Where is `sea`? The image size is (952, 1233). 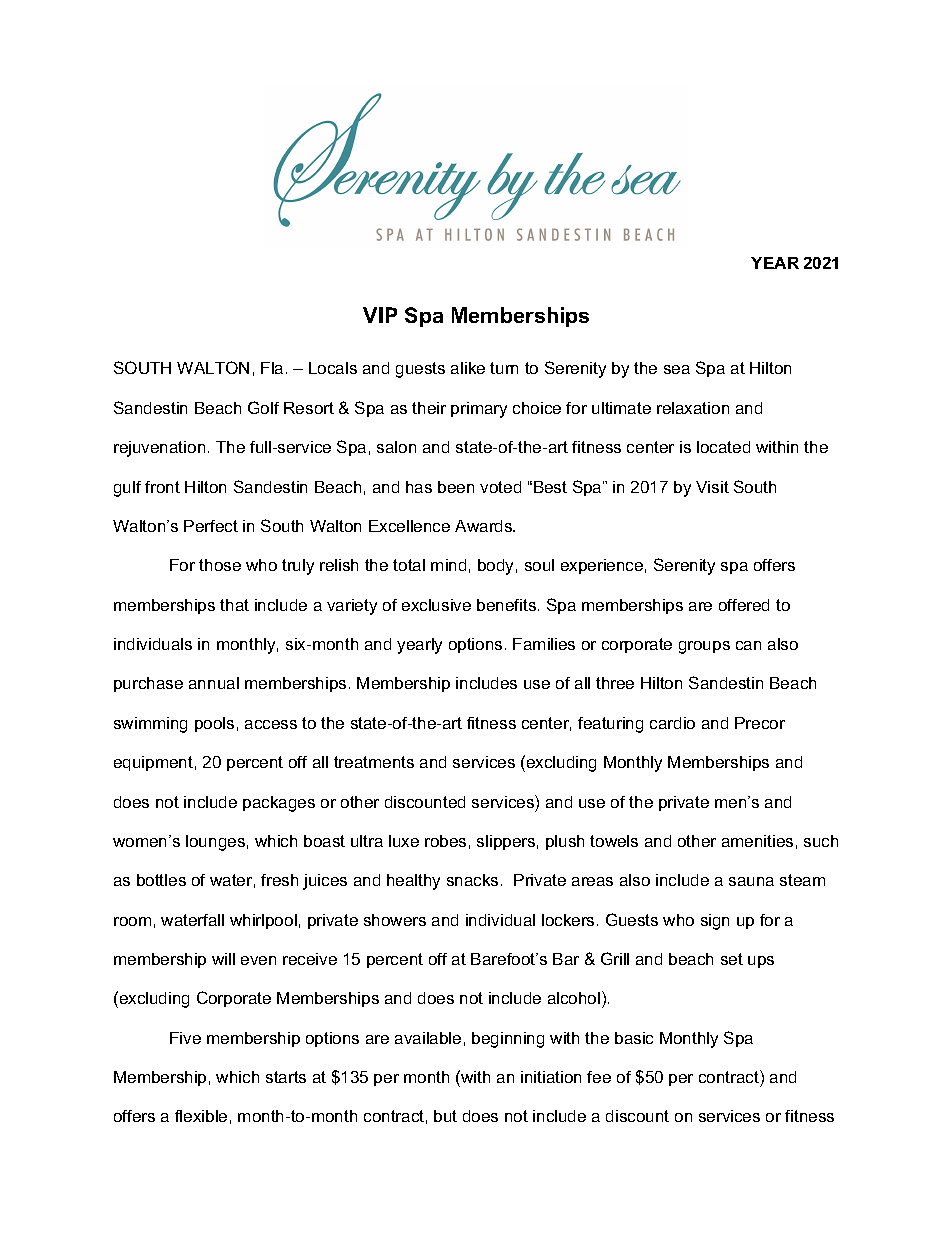 sea is located at coordinates (677, 369).
